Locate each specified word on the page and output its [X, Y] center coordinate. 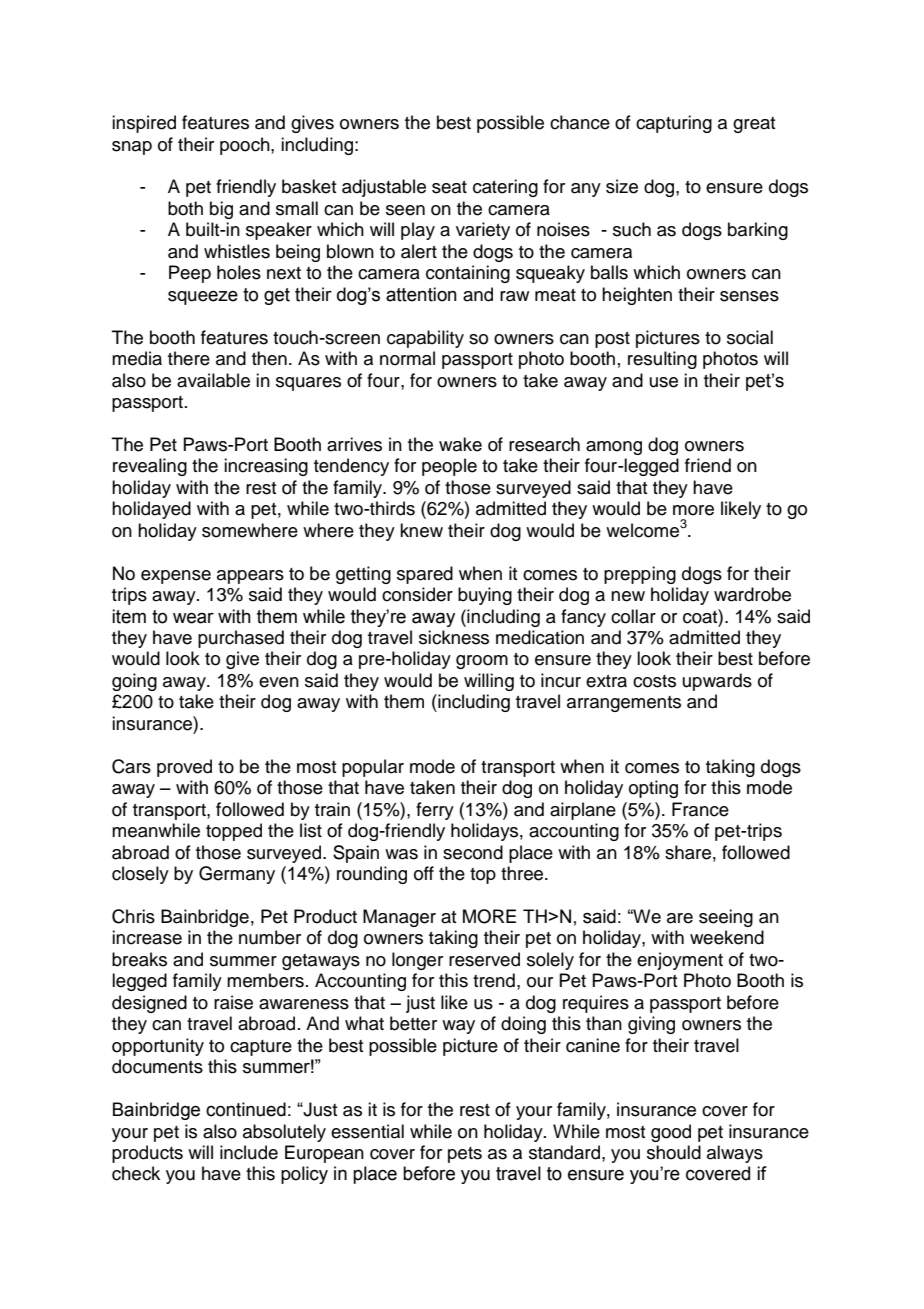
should [674, 1152]
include [249, 1152]
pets [465, 1155]
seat [449, 187]
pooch [246, 146]
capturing [674, 124]
